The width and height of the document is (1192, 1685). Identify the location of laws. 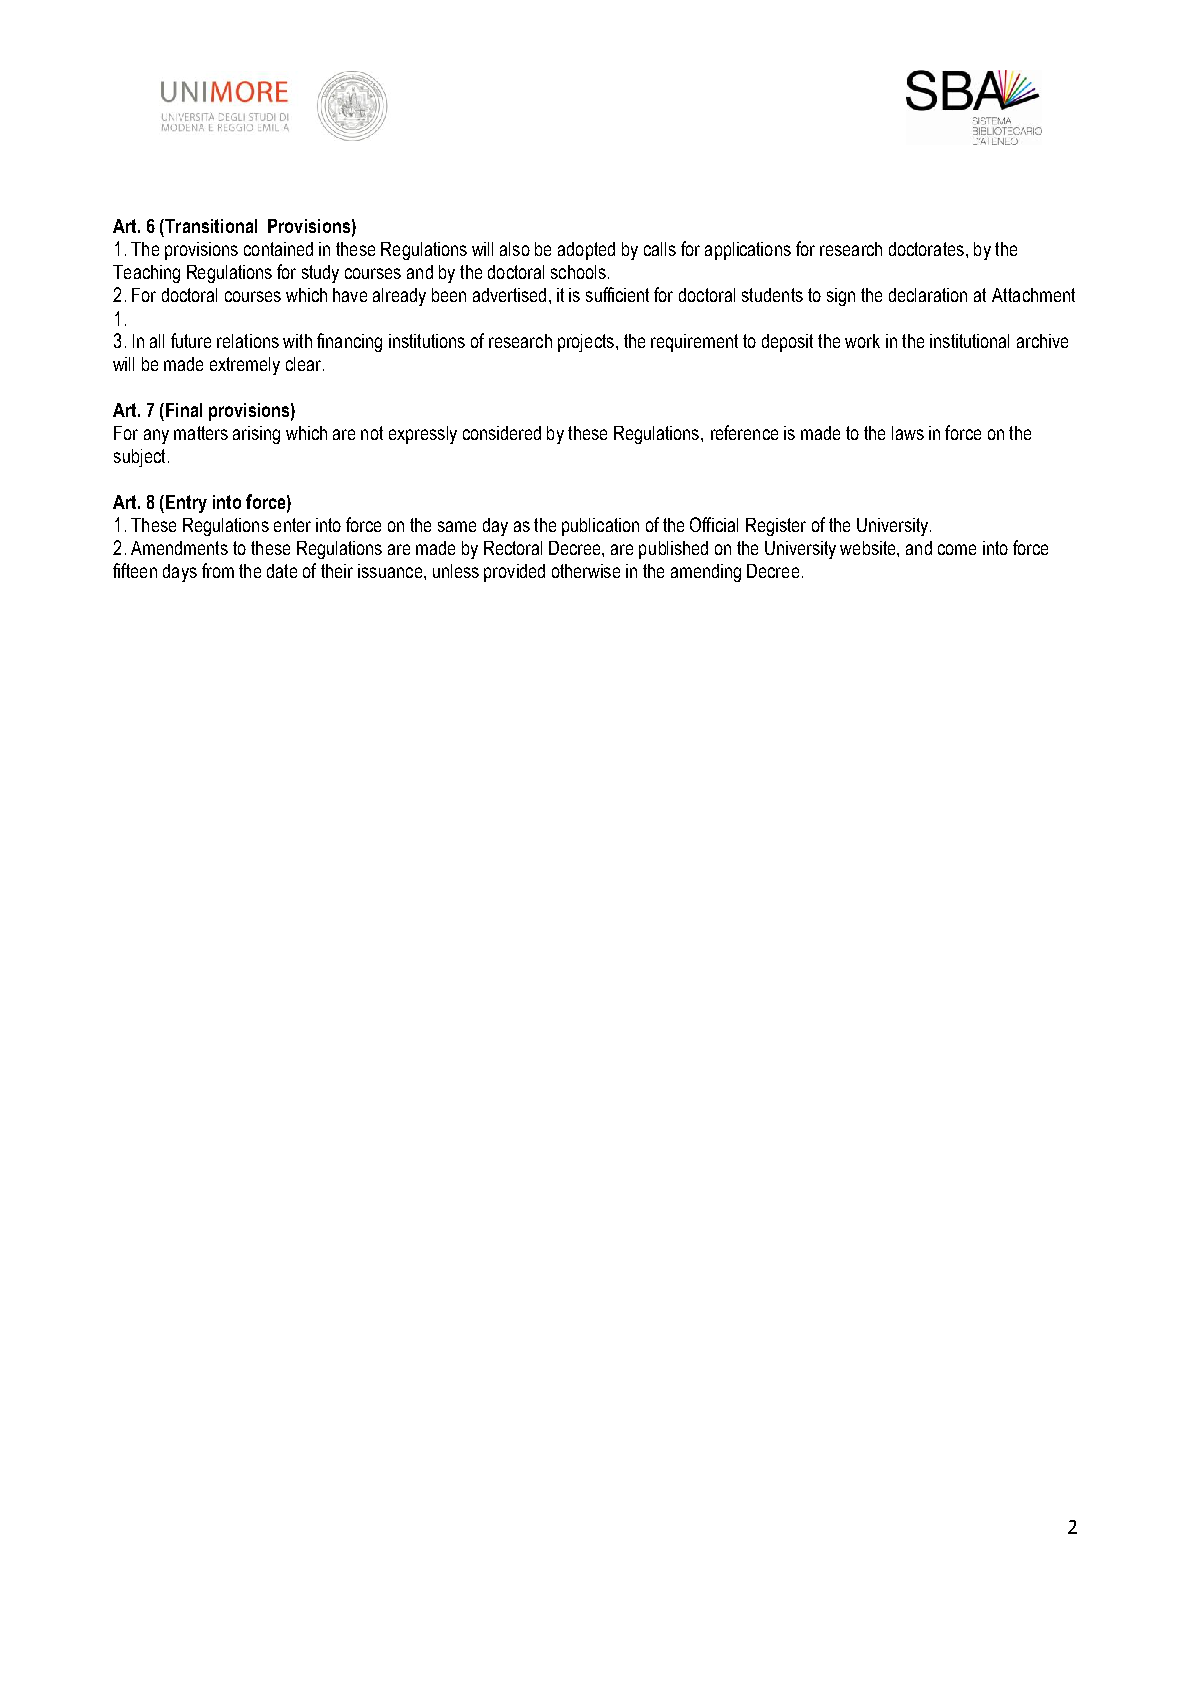
(908, 433).
